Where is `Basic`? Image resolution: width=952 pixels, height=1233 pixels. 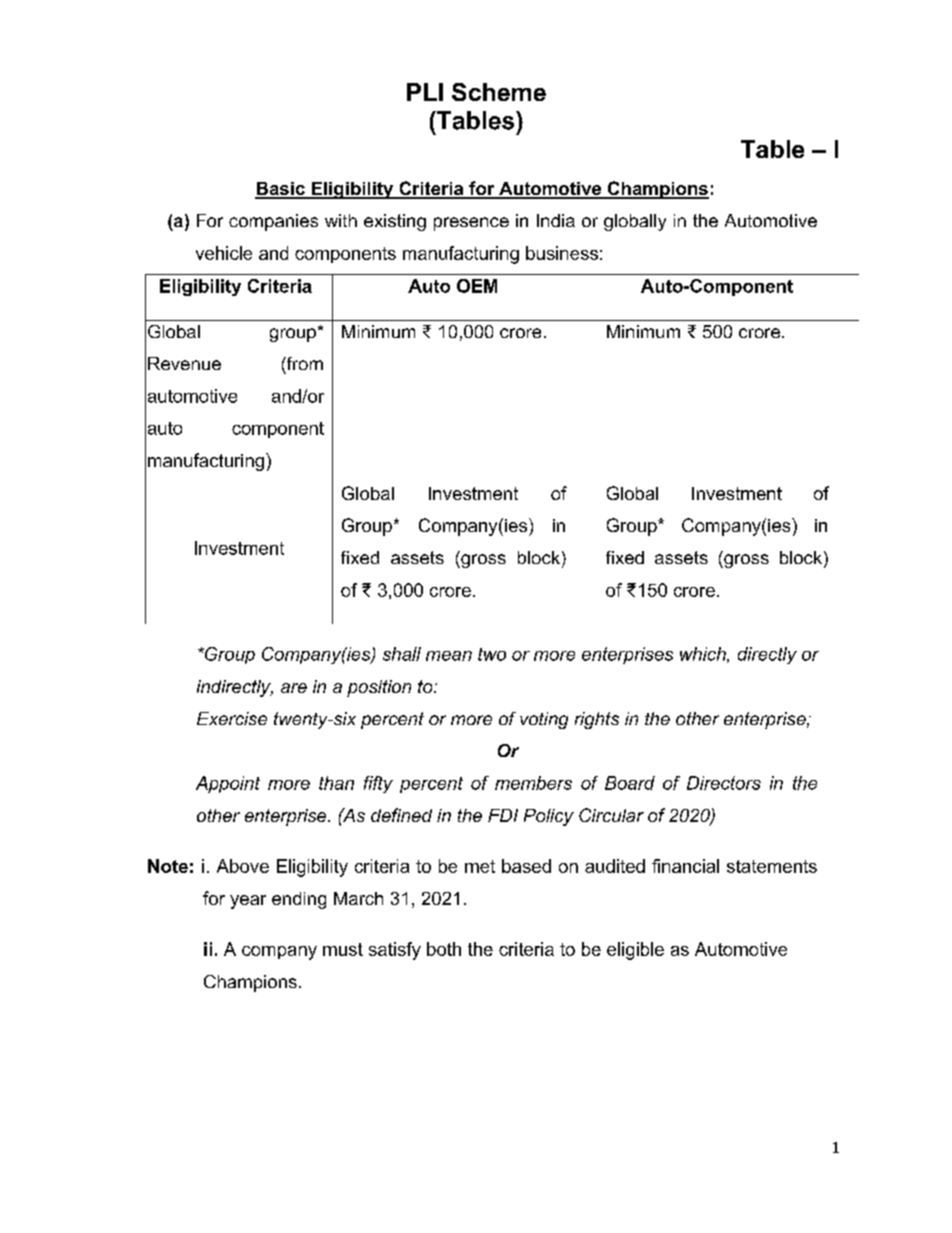 Basic is located at coordinates (281, 190).
